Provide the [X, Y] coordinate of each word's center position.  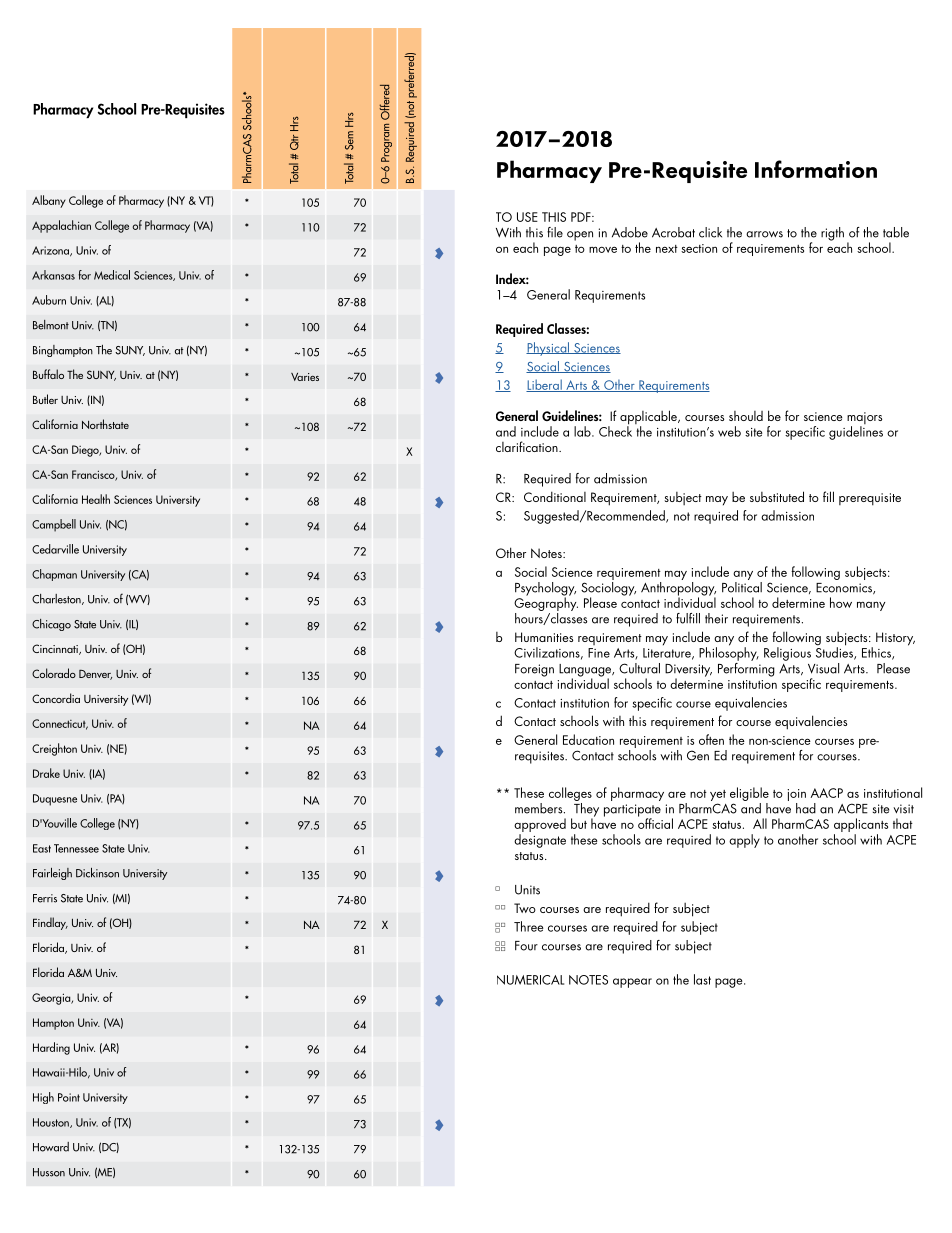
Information [816, 169]
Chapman [54, 575]
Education [588, 739]
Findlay [50, 923]
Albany [49, 201]
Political [742, 586]
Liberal [545, 385]
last [702, 979]
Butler [45, 399]
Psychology [545, 590]
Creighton [54, 749]
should [746, 416]
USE [527, 217]
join [796, 795]
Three [528, 926]
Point [69, 1097]
